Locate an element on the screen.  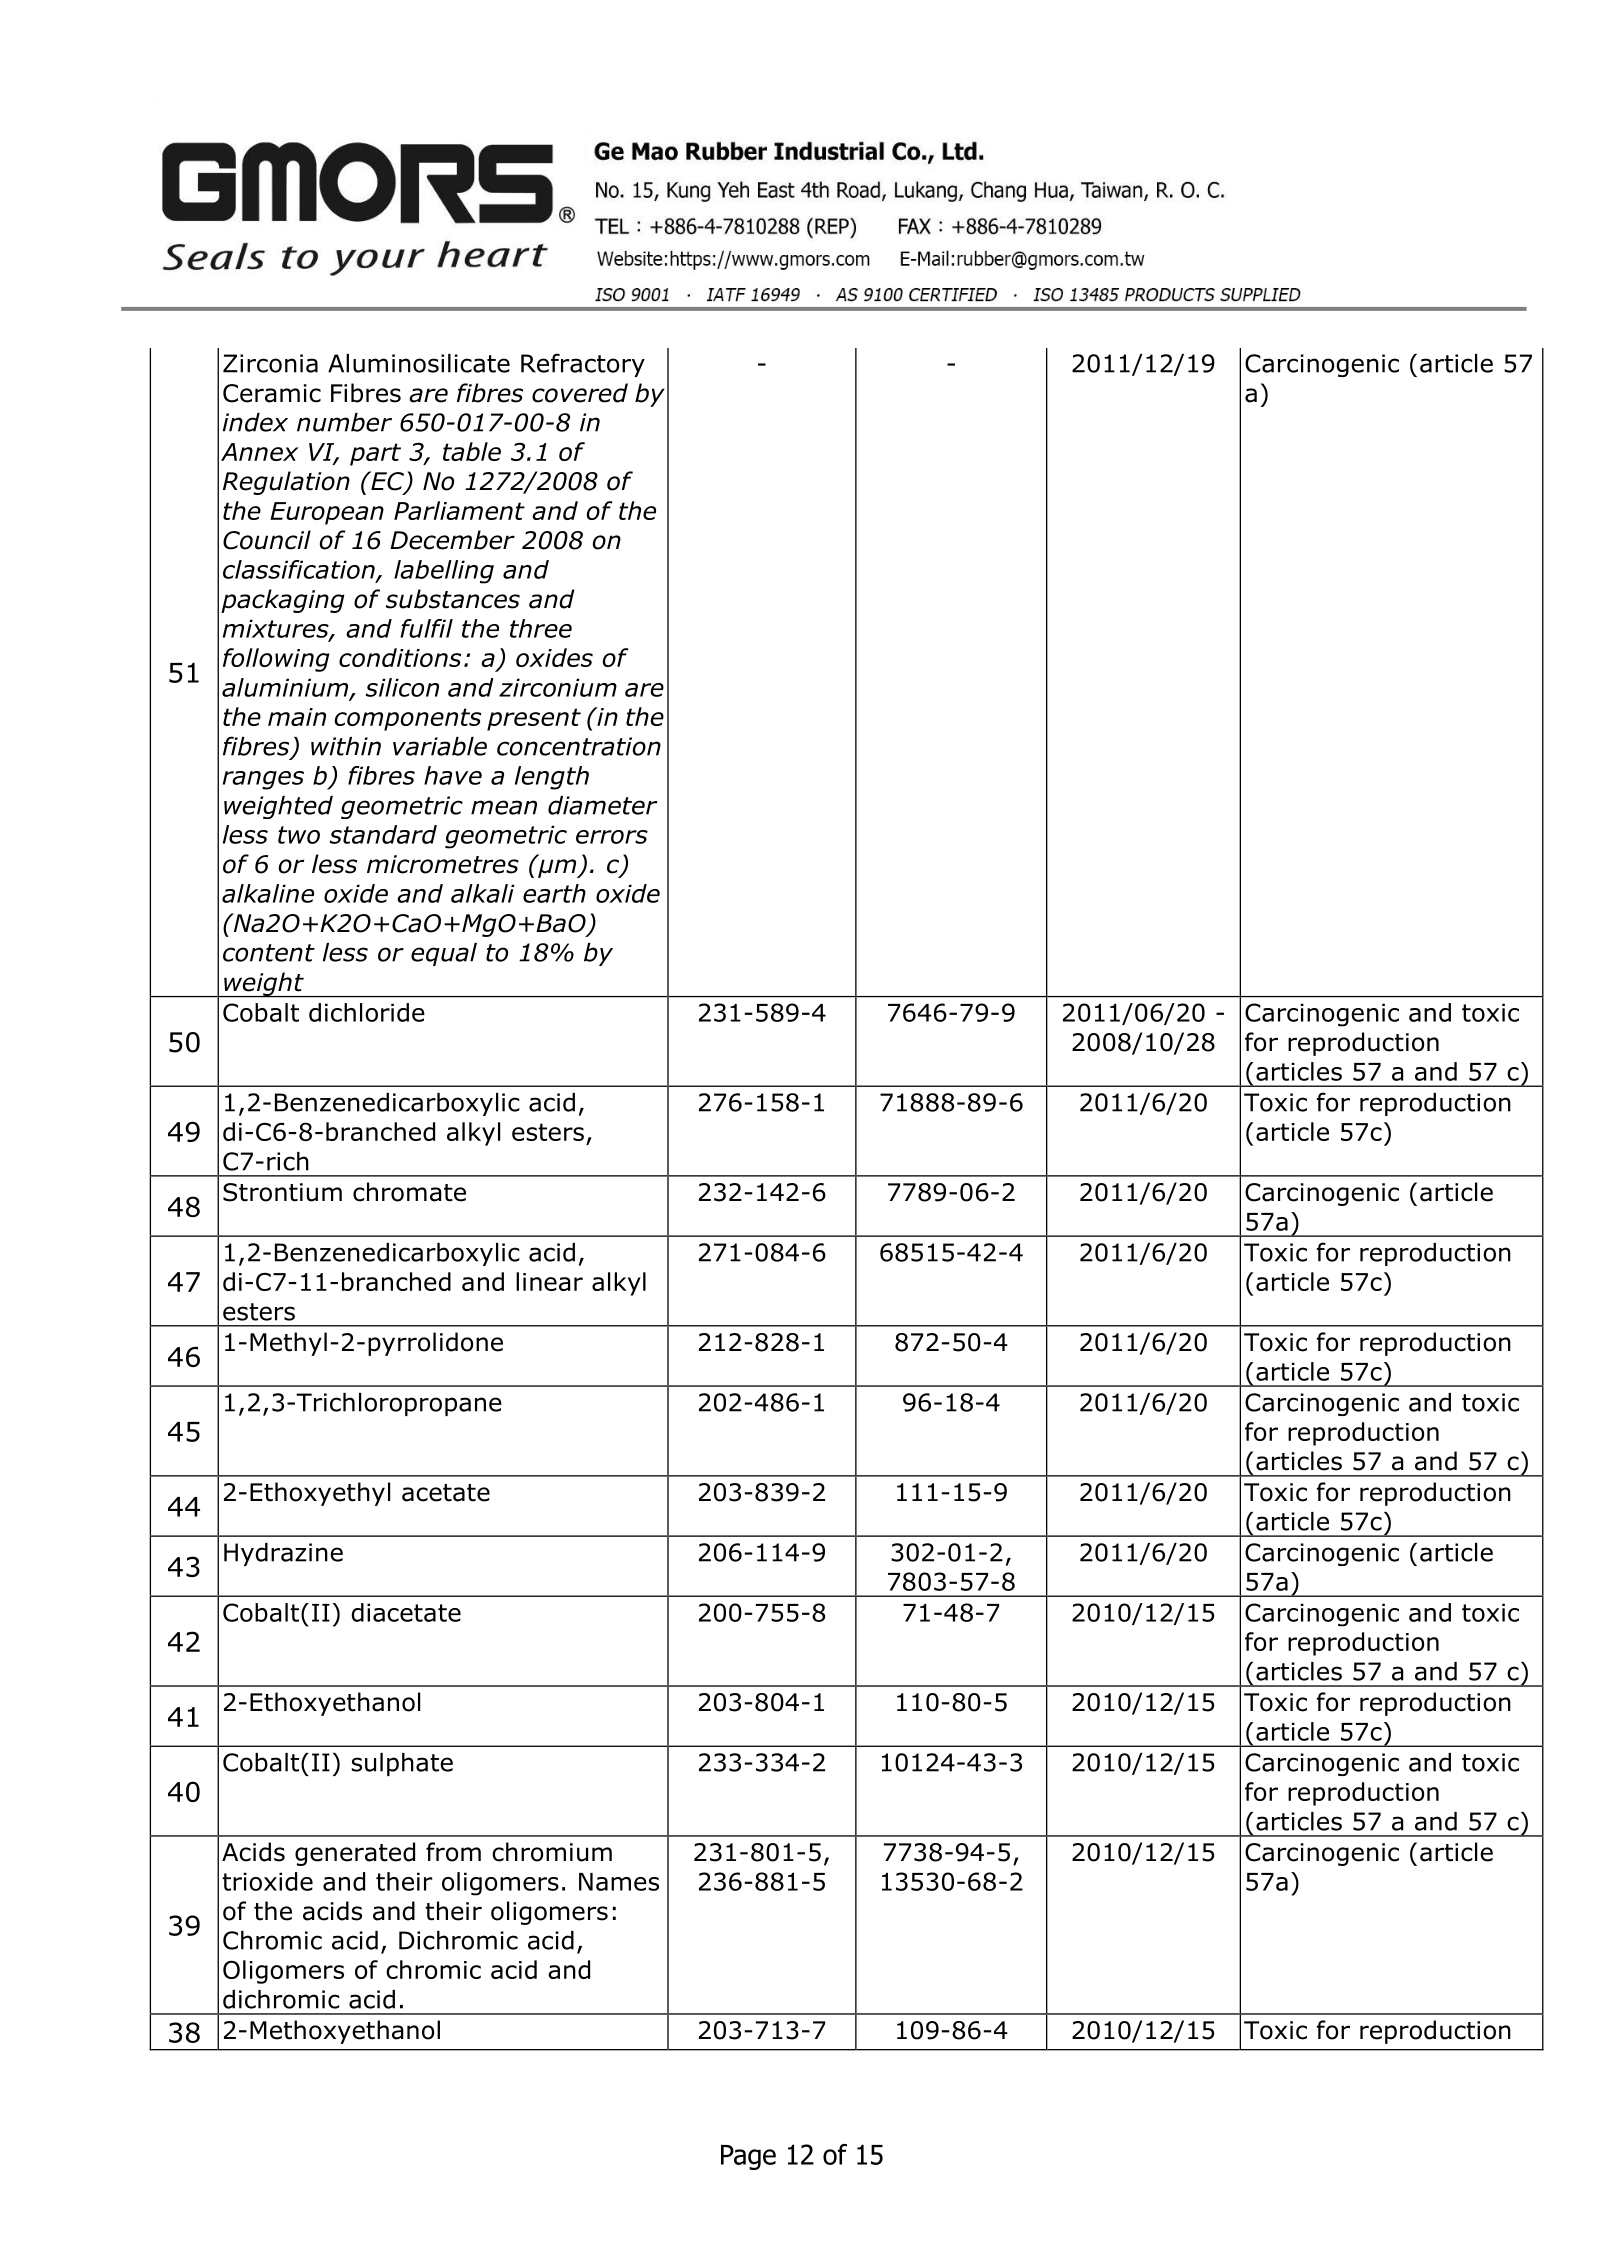
Hydrazine is located at coordinates (283, 1554).
